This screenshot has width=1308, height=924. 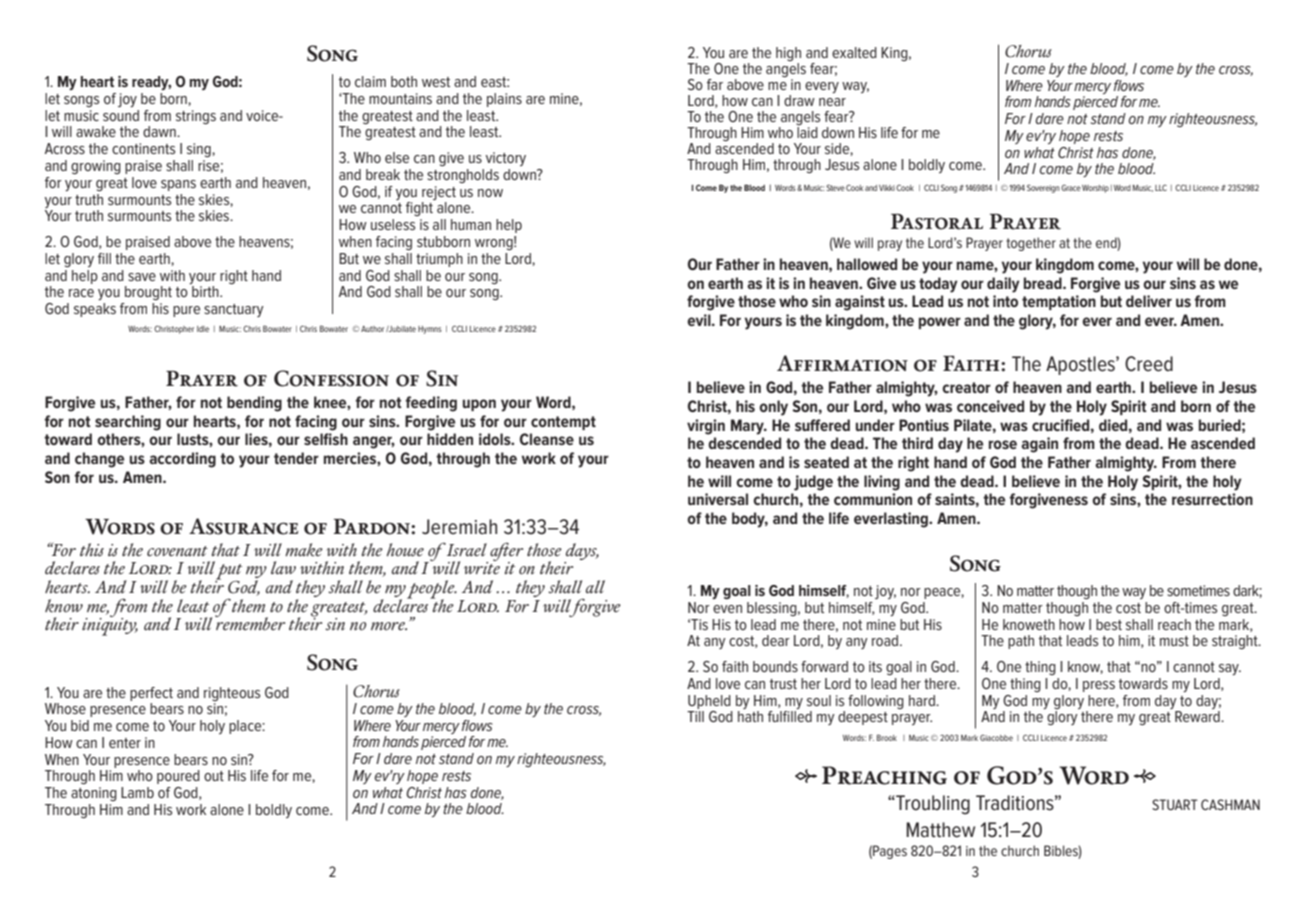 I want to click on rose, so click(x=1003, y=444).
